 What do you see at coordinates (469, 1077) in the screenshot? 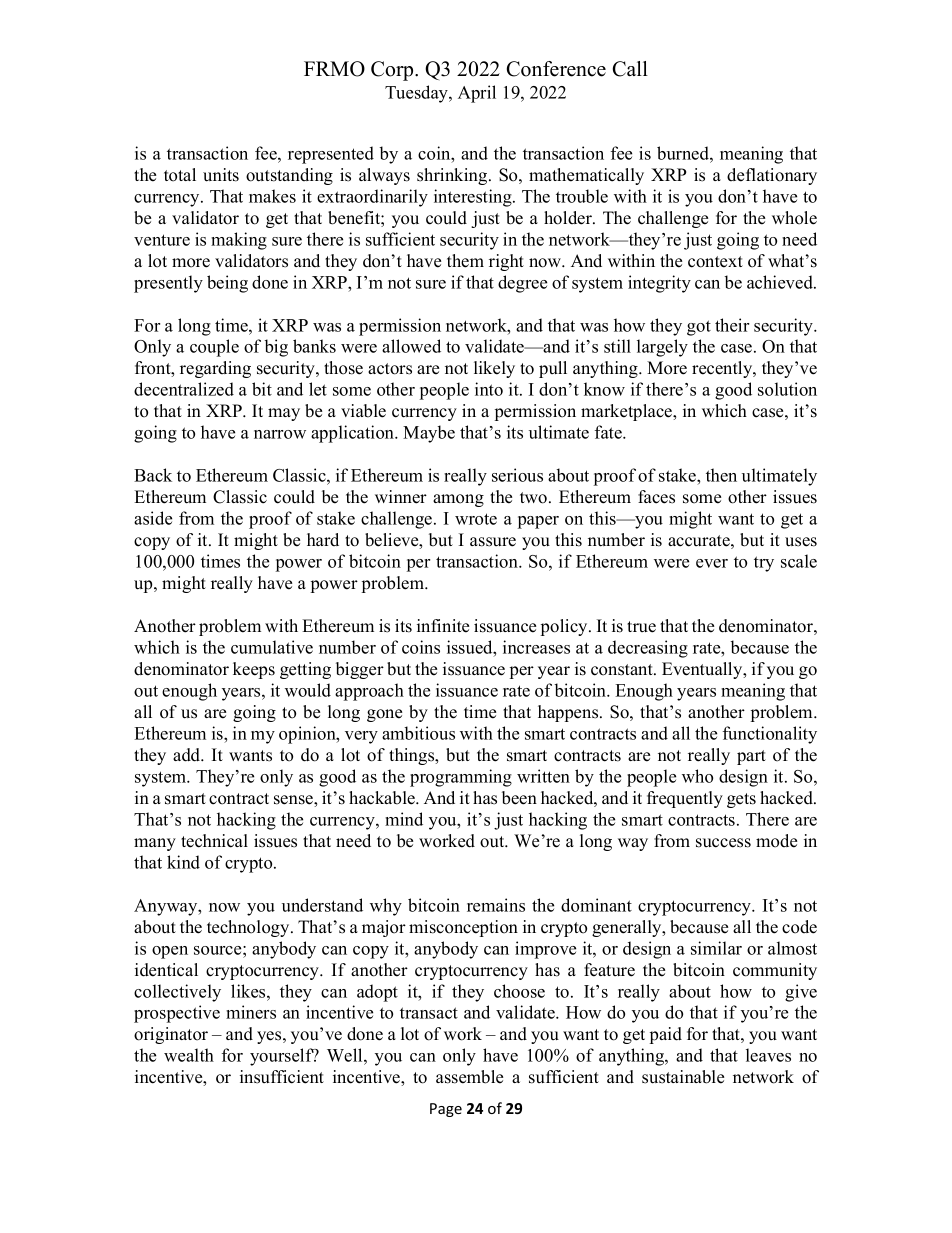
I see `assemble` at bounding box center [469, 1077].
